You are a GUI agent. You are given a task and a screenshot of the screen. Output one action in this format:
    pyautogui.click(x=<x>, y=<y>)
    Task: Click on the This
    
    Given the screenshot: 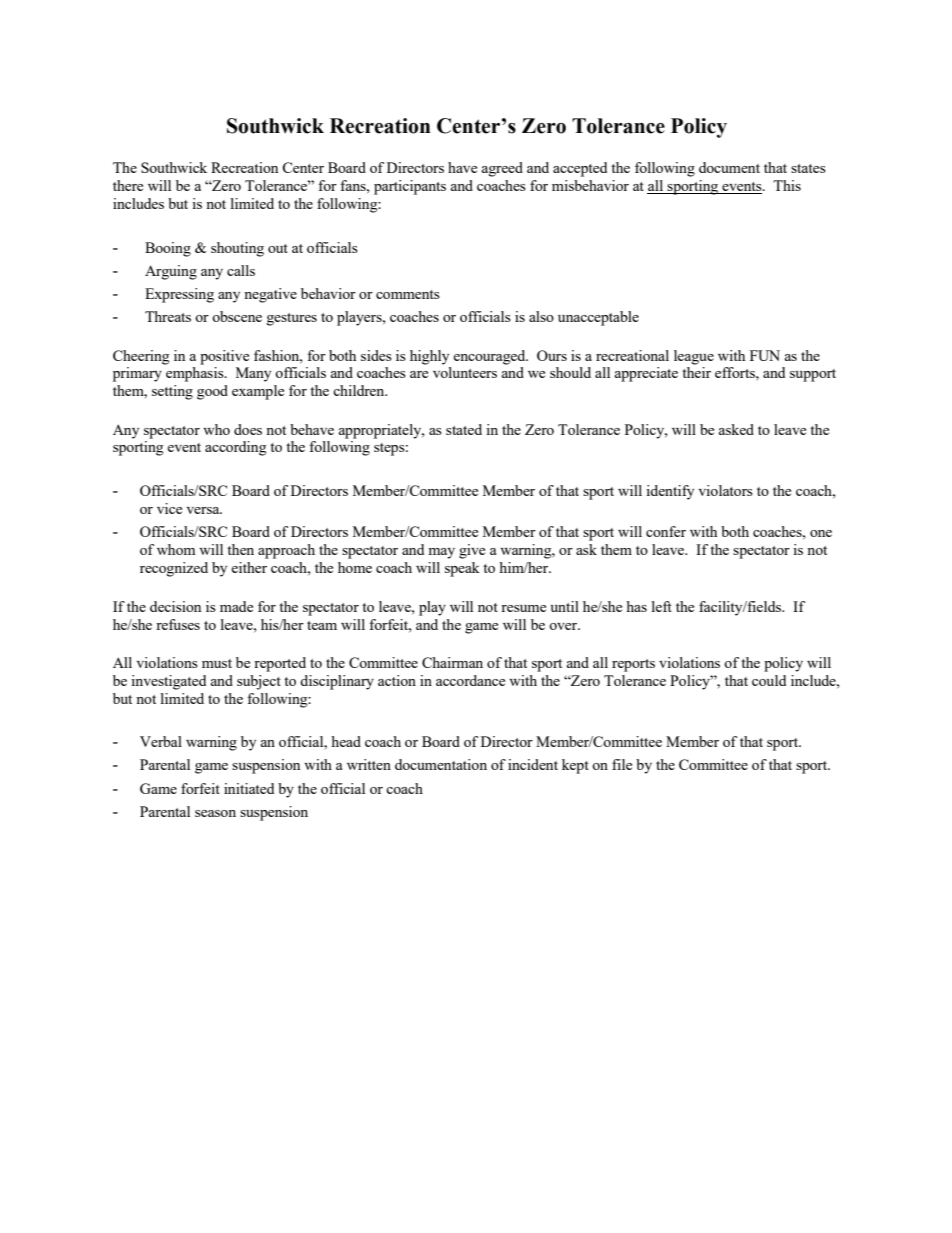 What is the action you would take?
    pyautogui.click(x=787, y=185)
